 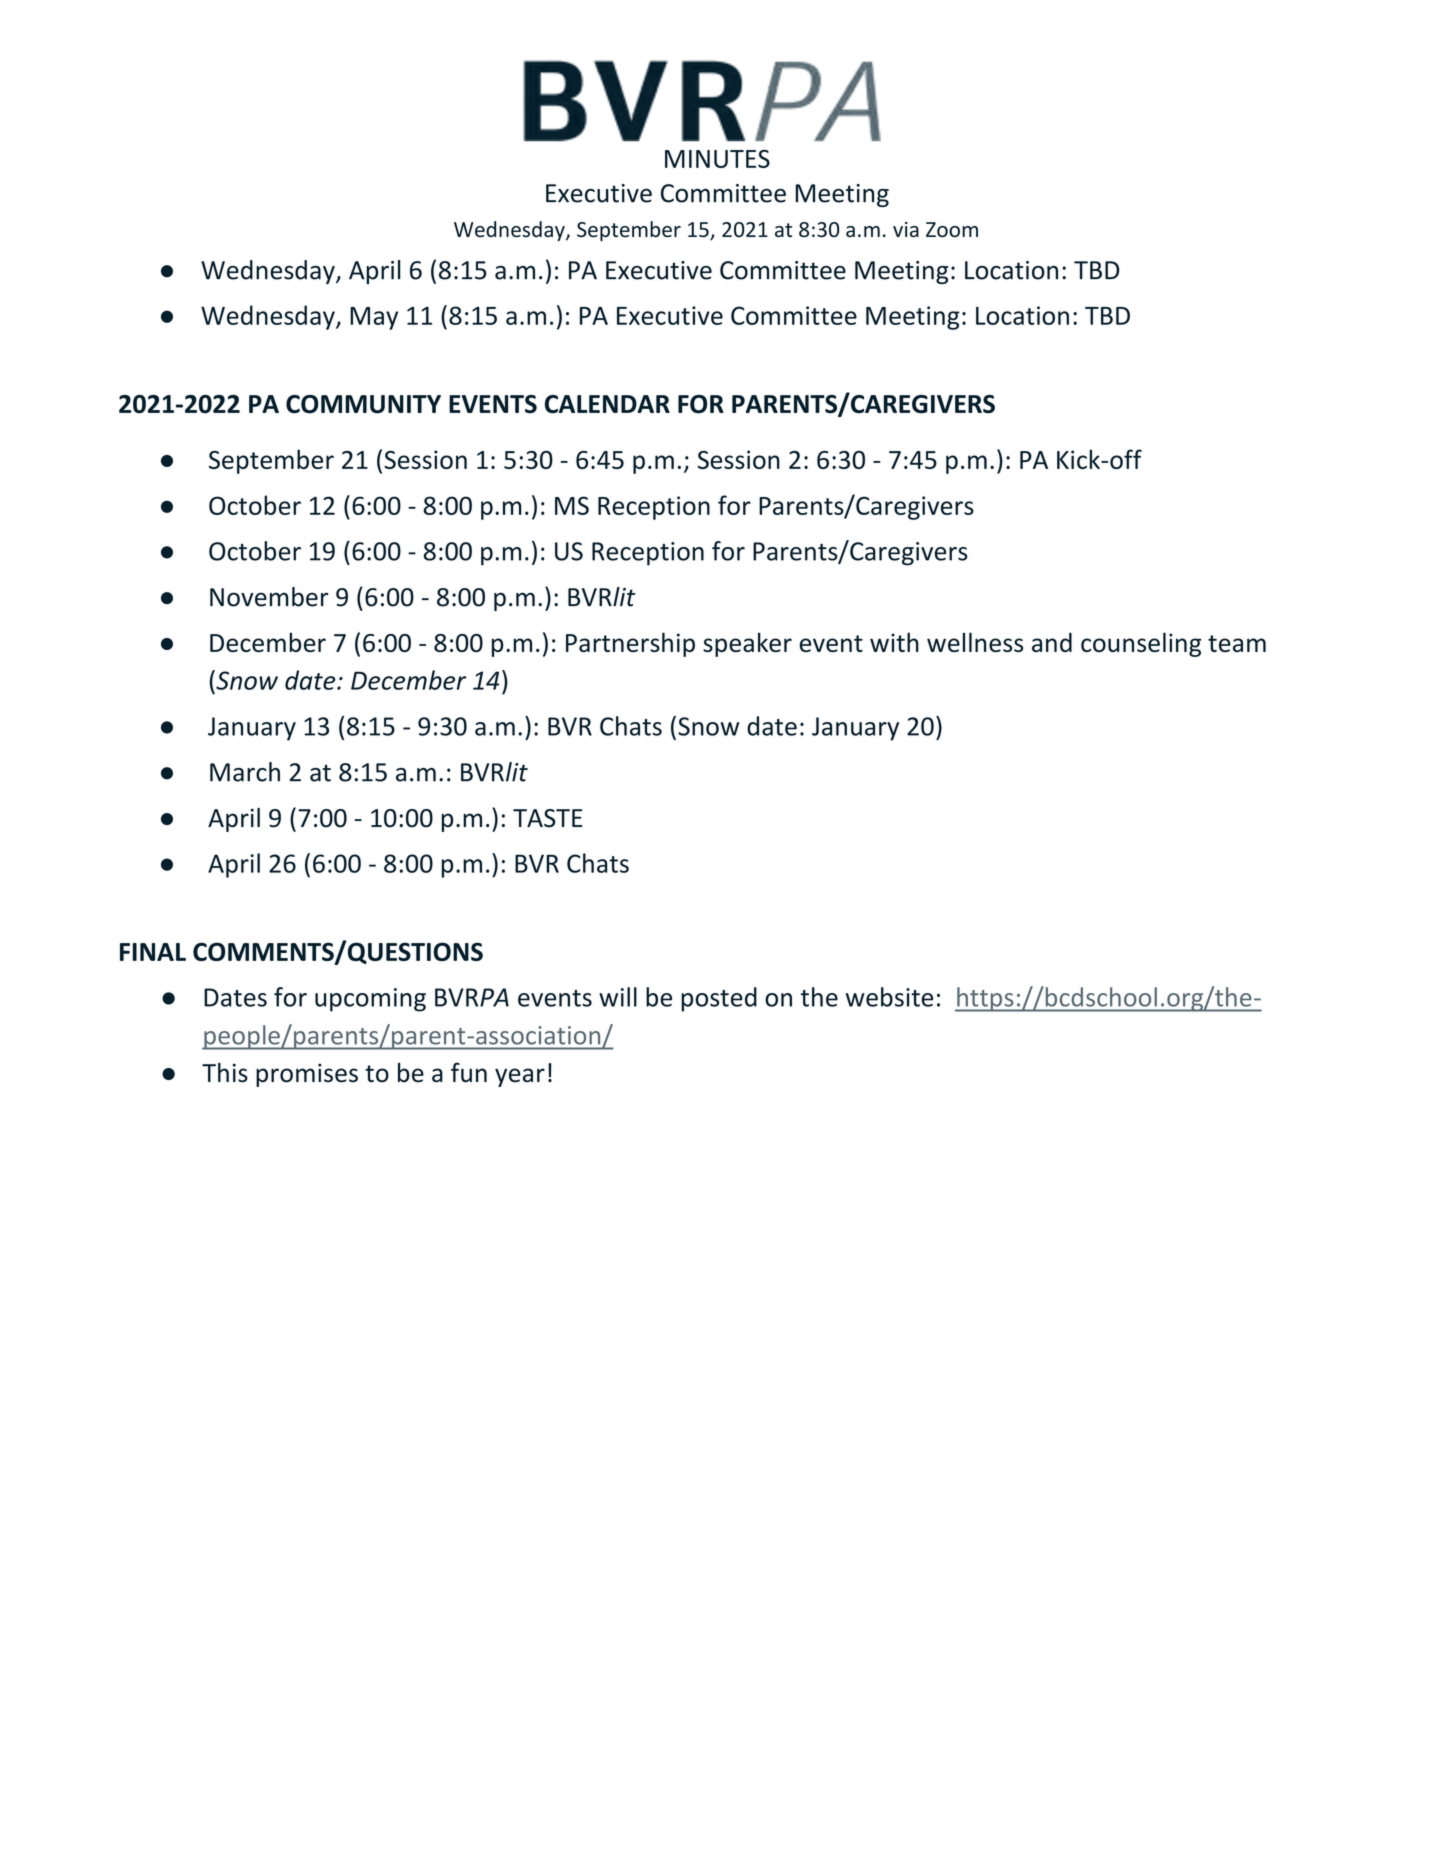 I want to click on Zoom, so click(x=952, y=229).
